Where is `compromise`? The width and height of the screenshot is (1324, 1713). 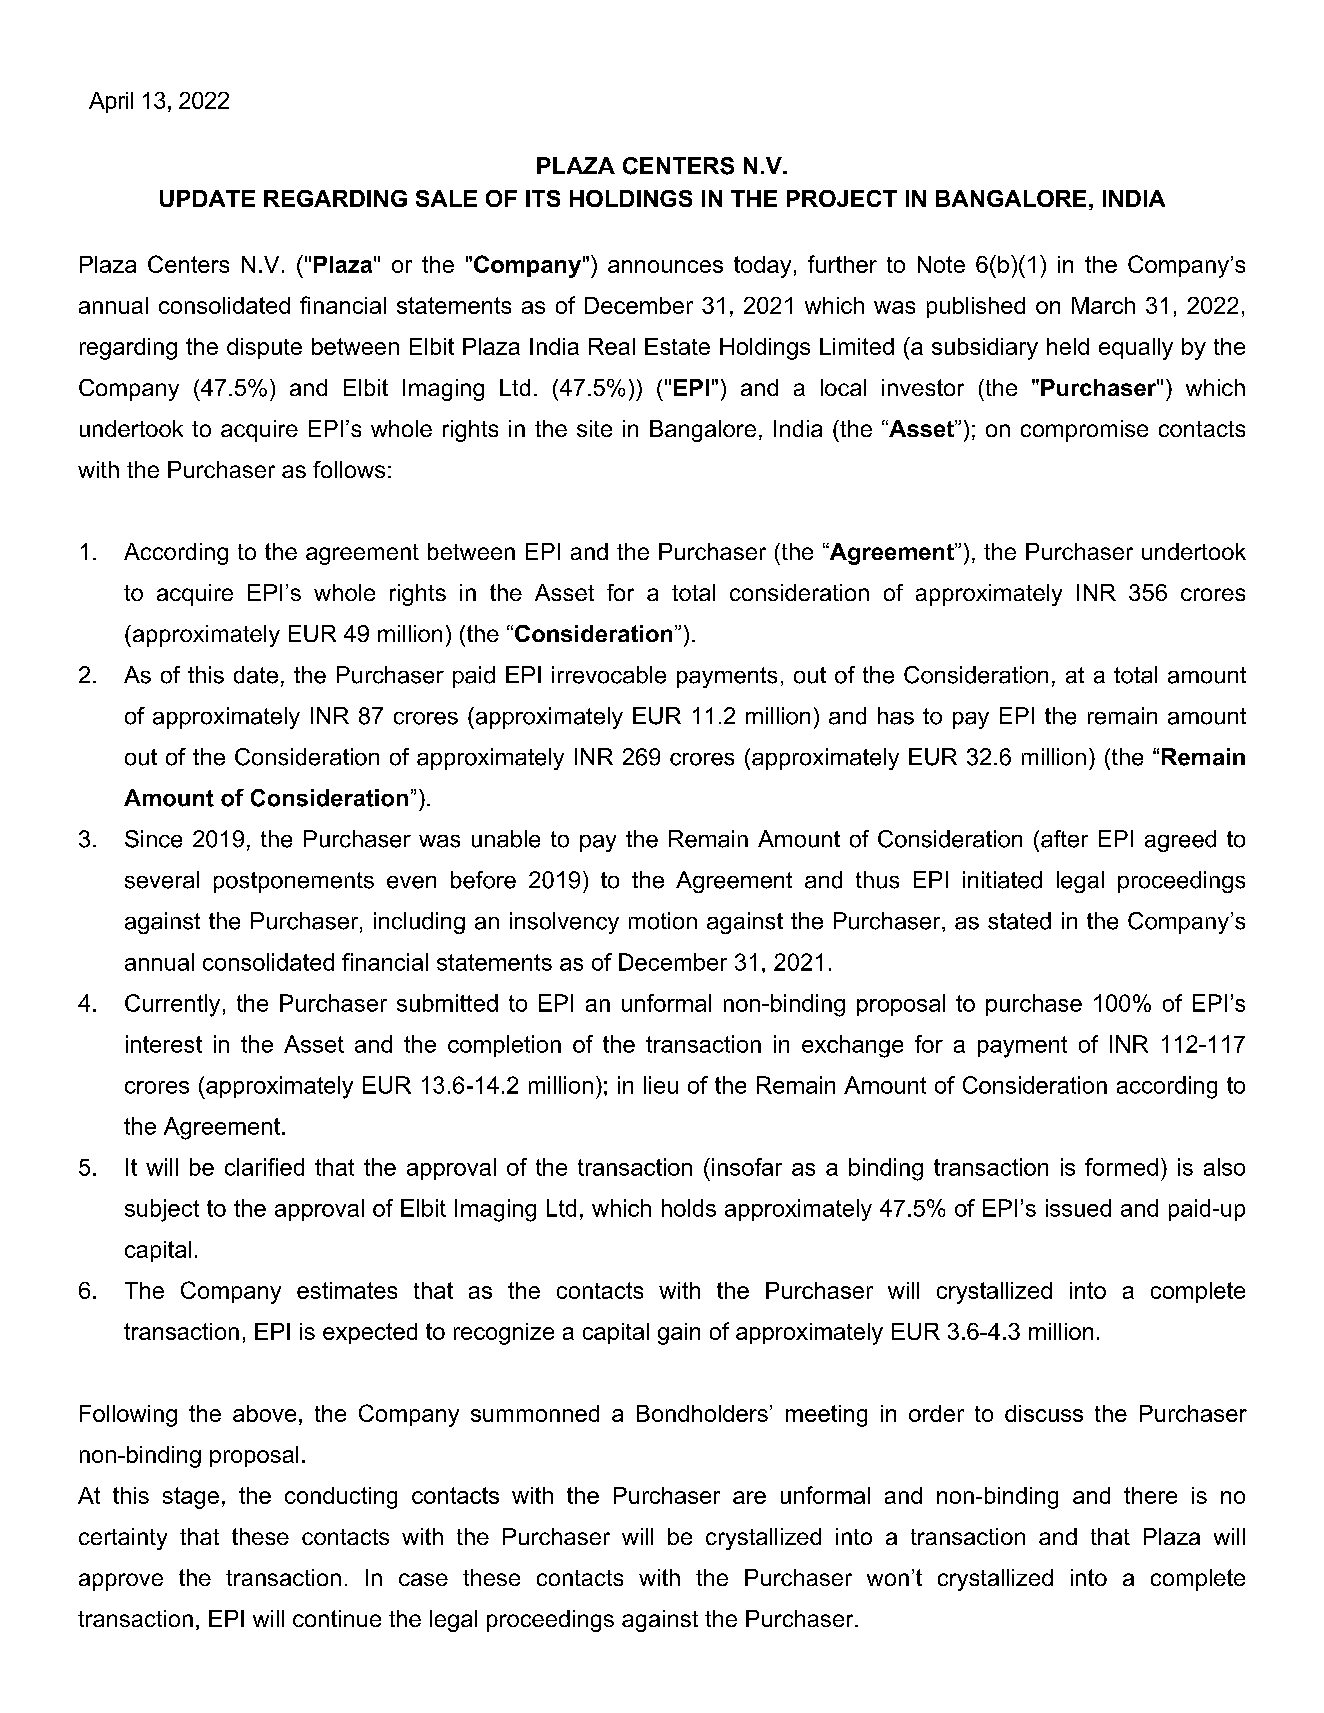
compromise is located at coordinates (1084, 431).
